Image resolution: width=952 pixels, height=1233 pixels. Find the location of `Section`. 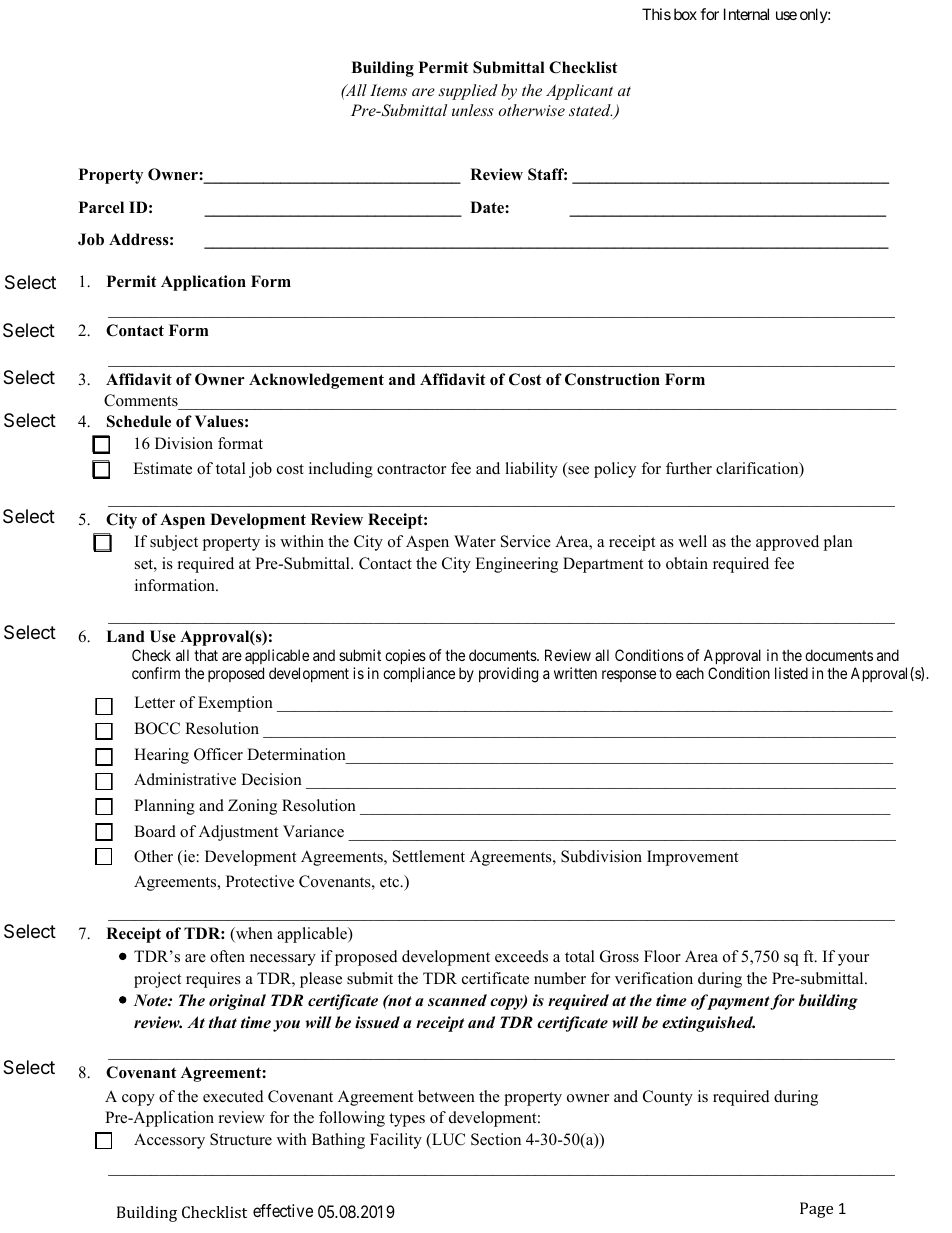

Section is located at coordinates (496, 1139).
